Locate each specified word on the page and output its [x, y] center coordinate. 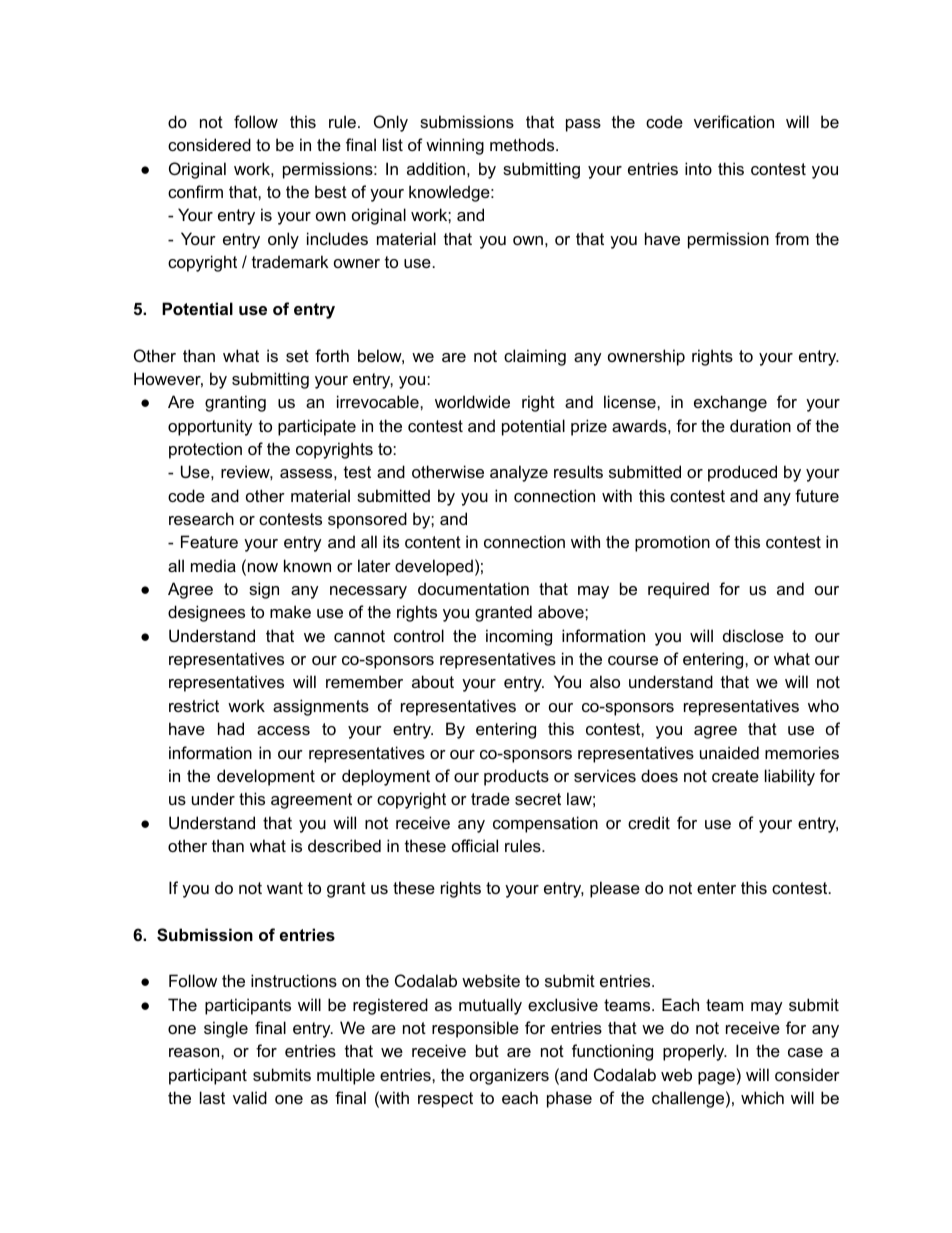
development [266, 777]
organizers [509, 1076]
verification [734, 121]
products [516, 777]
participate [317, 427]
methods [523, 144]
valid [250, 1097]
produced [742, 473]
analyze [519, 473]
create [735, 776]
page [716, 1078]
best [331, 191]
